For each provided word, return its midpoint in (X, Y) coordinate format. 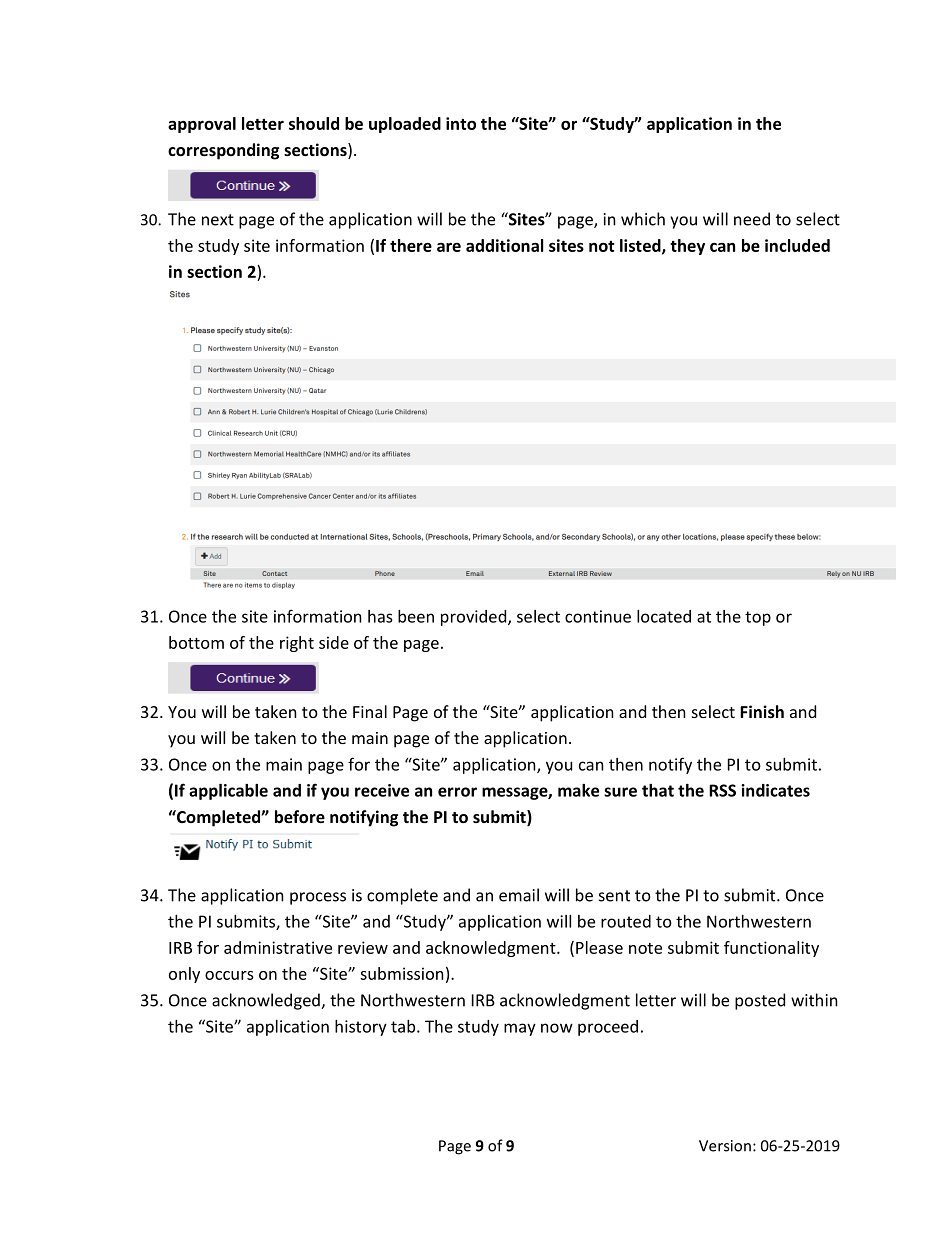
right (297, 644)
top (758, 618)
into (461, 123)
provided (475, 618)
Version (725, 1146)
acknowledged (267, 1001)
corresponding (223, 151)
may (520, 1029)
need (752, 219)
